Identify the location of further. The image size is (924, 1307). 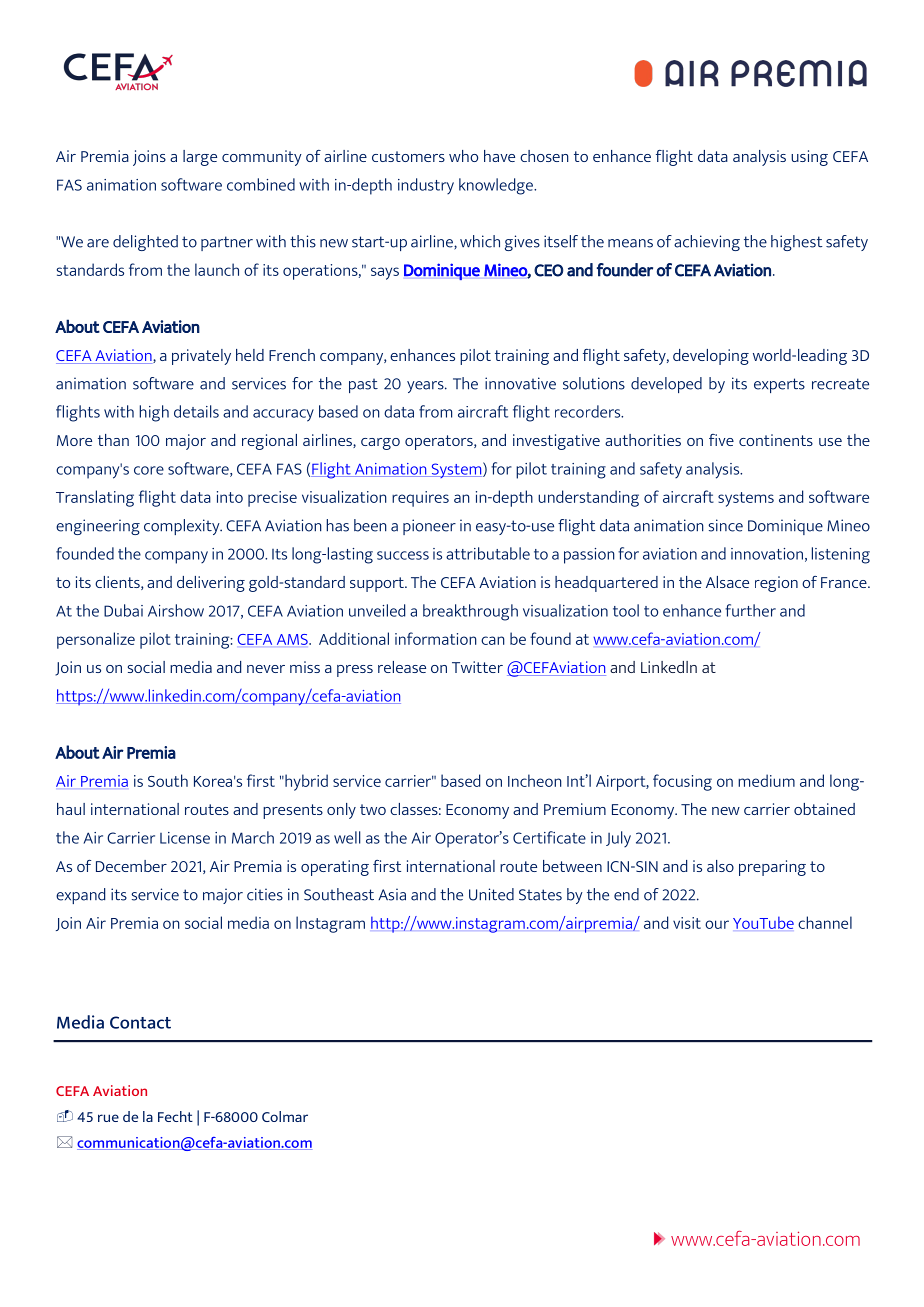
(750, 610).
